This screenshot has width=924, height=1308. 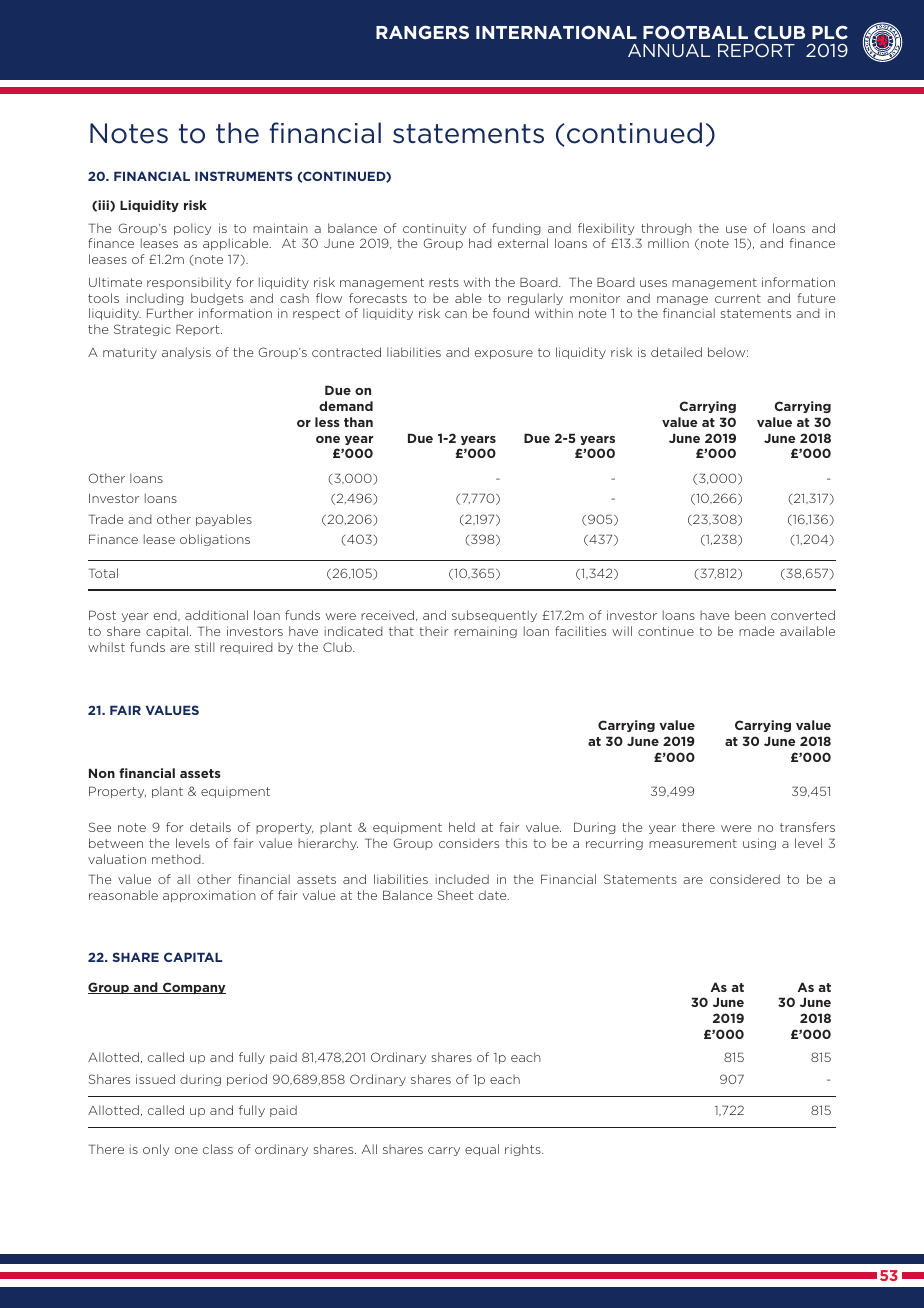 I want to click on FOOTBALL, so click(x=695, y=32).
